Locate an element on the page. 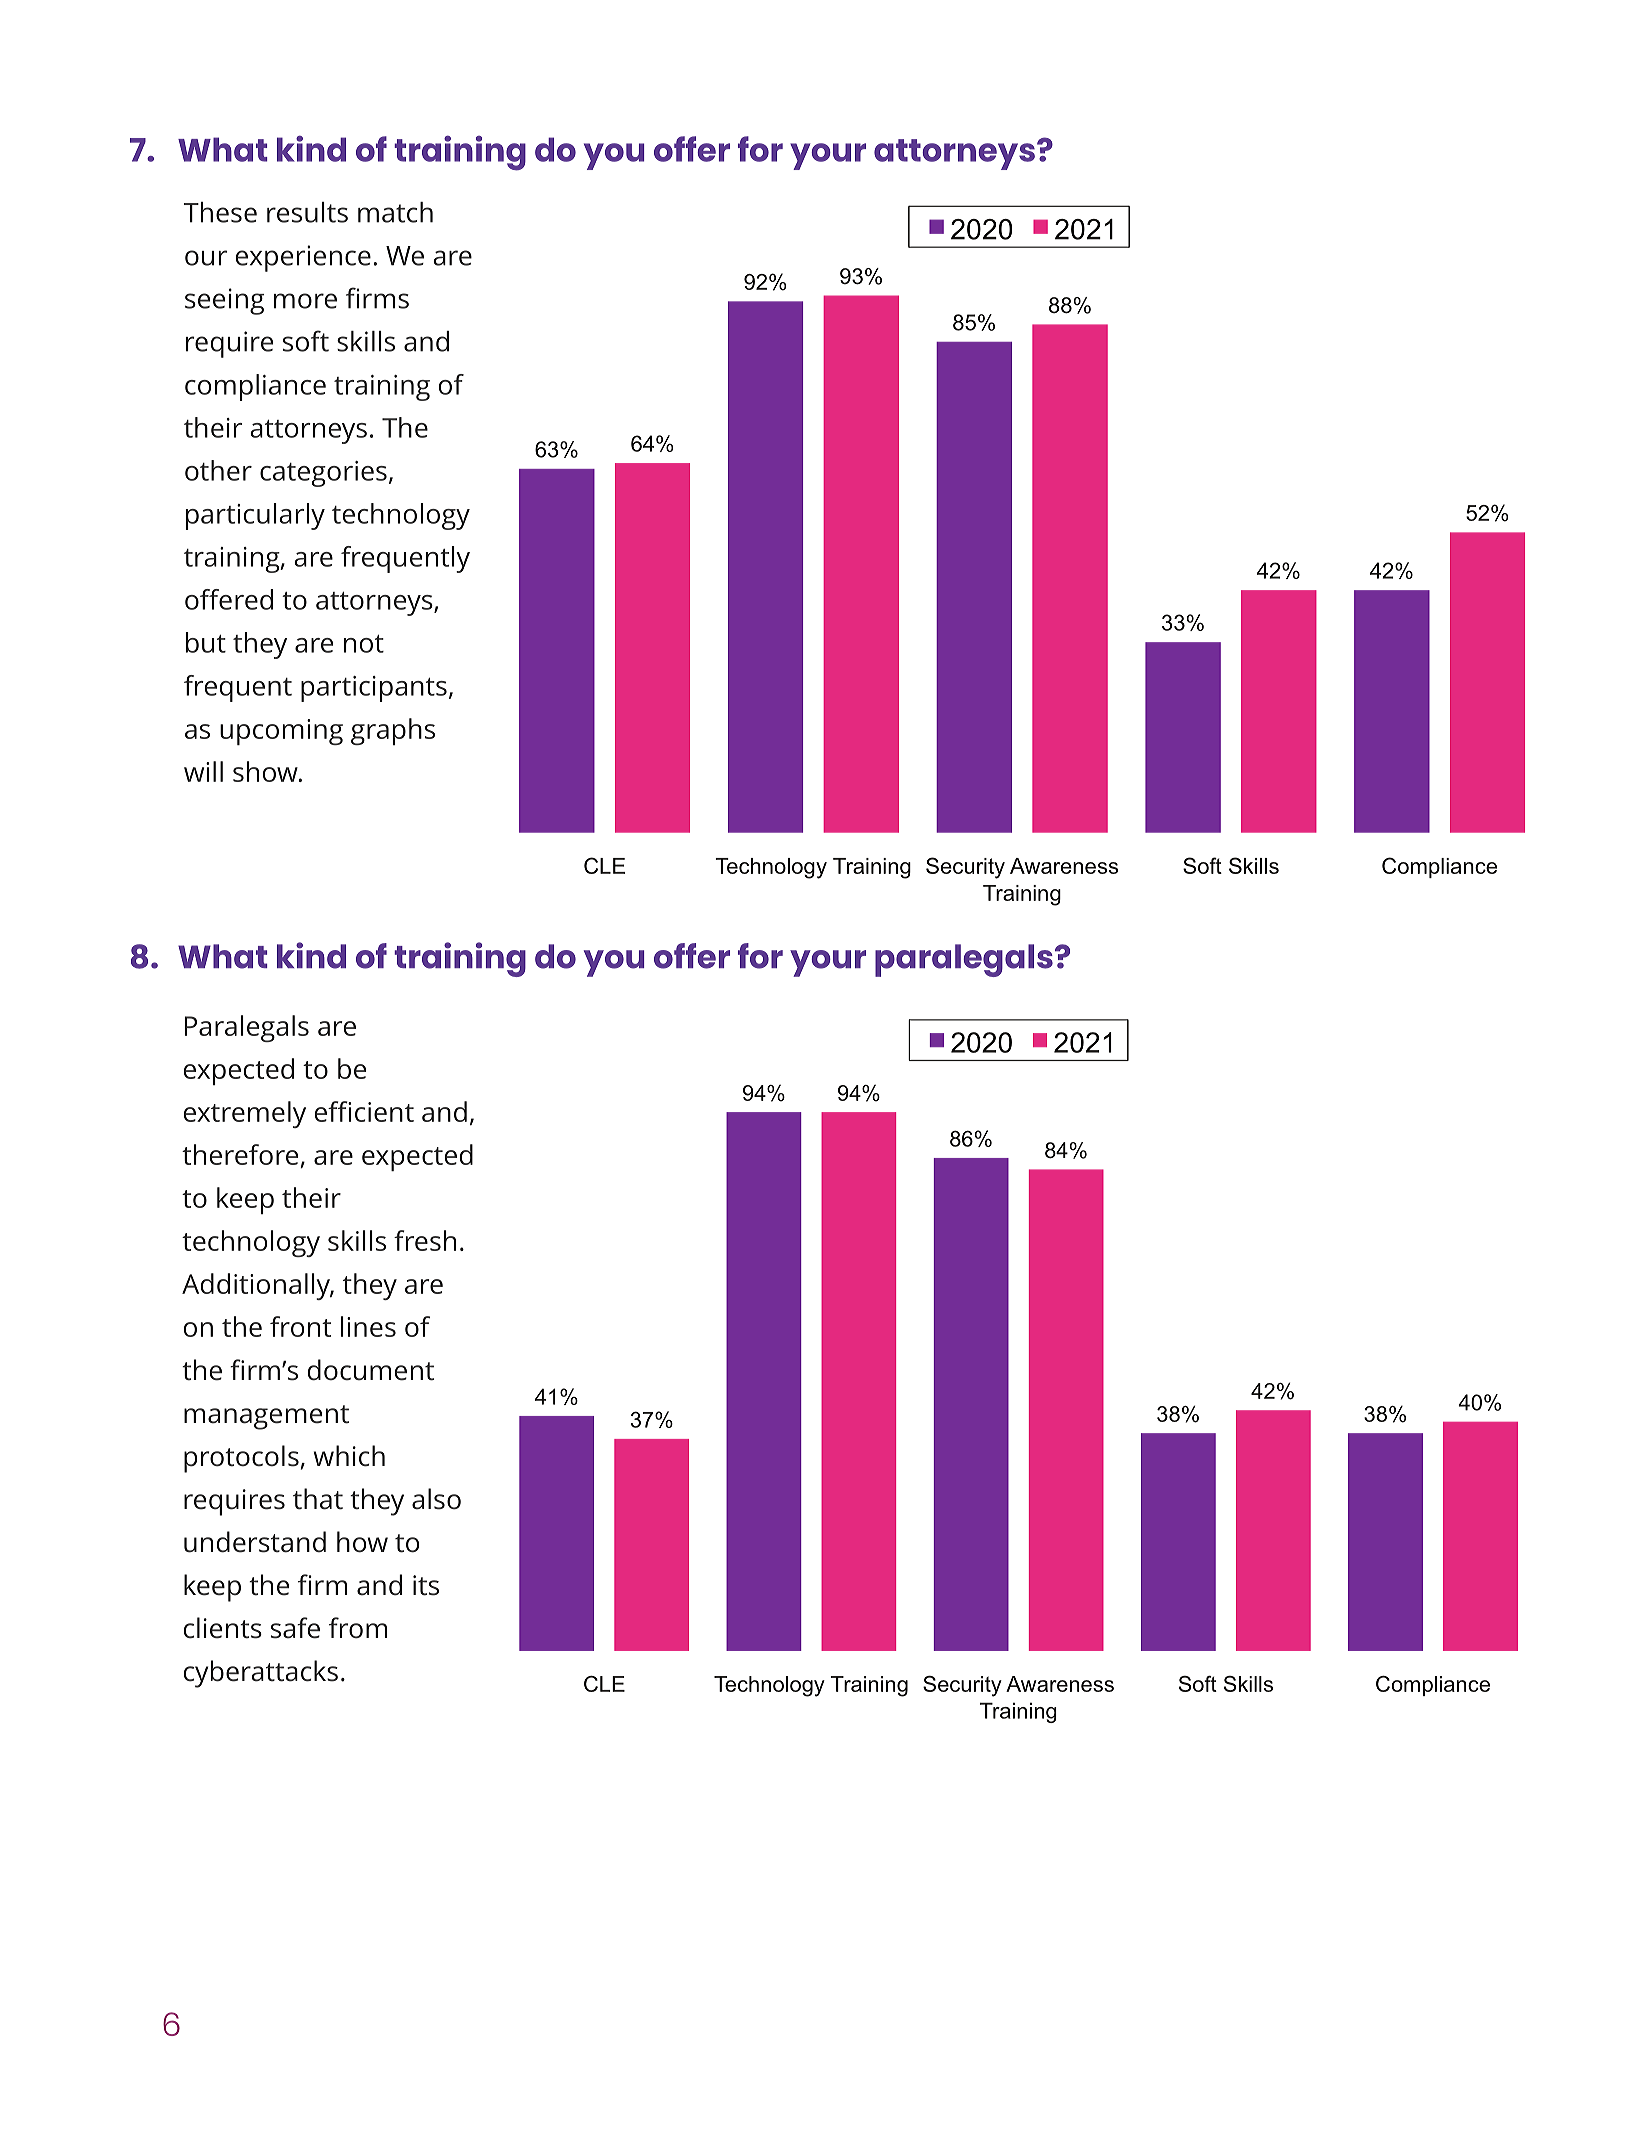 The image size is (1646, 2130). its is located at coordinates (426, 1585).
